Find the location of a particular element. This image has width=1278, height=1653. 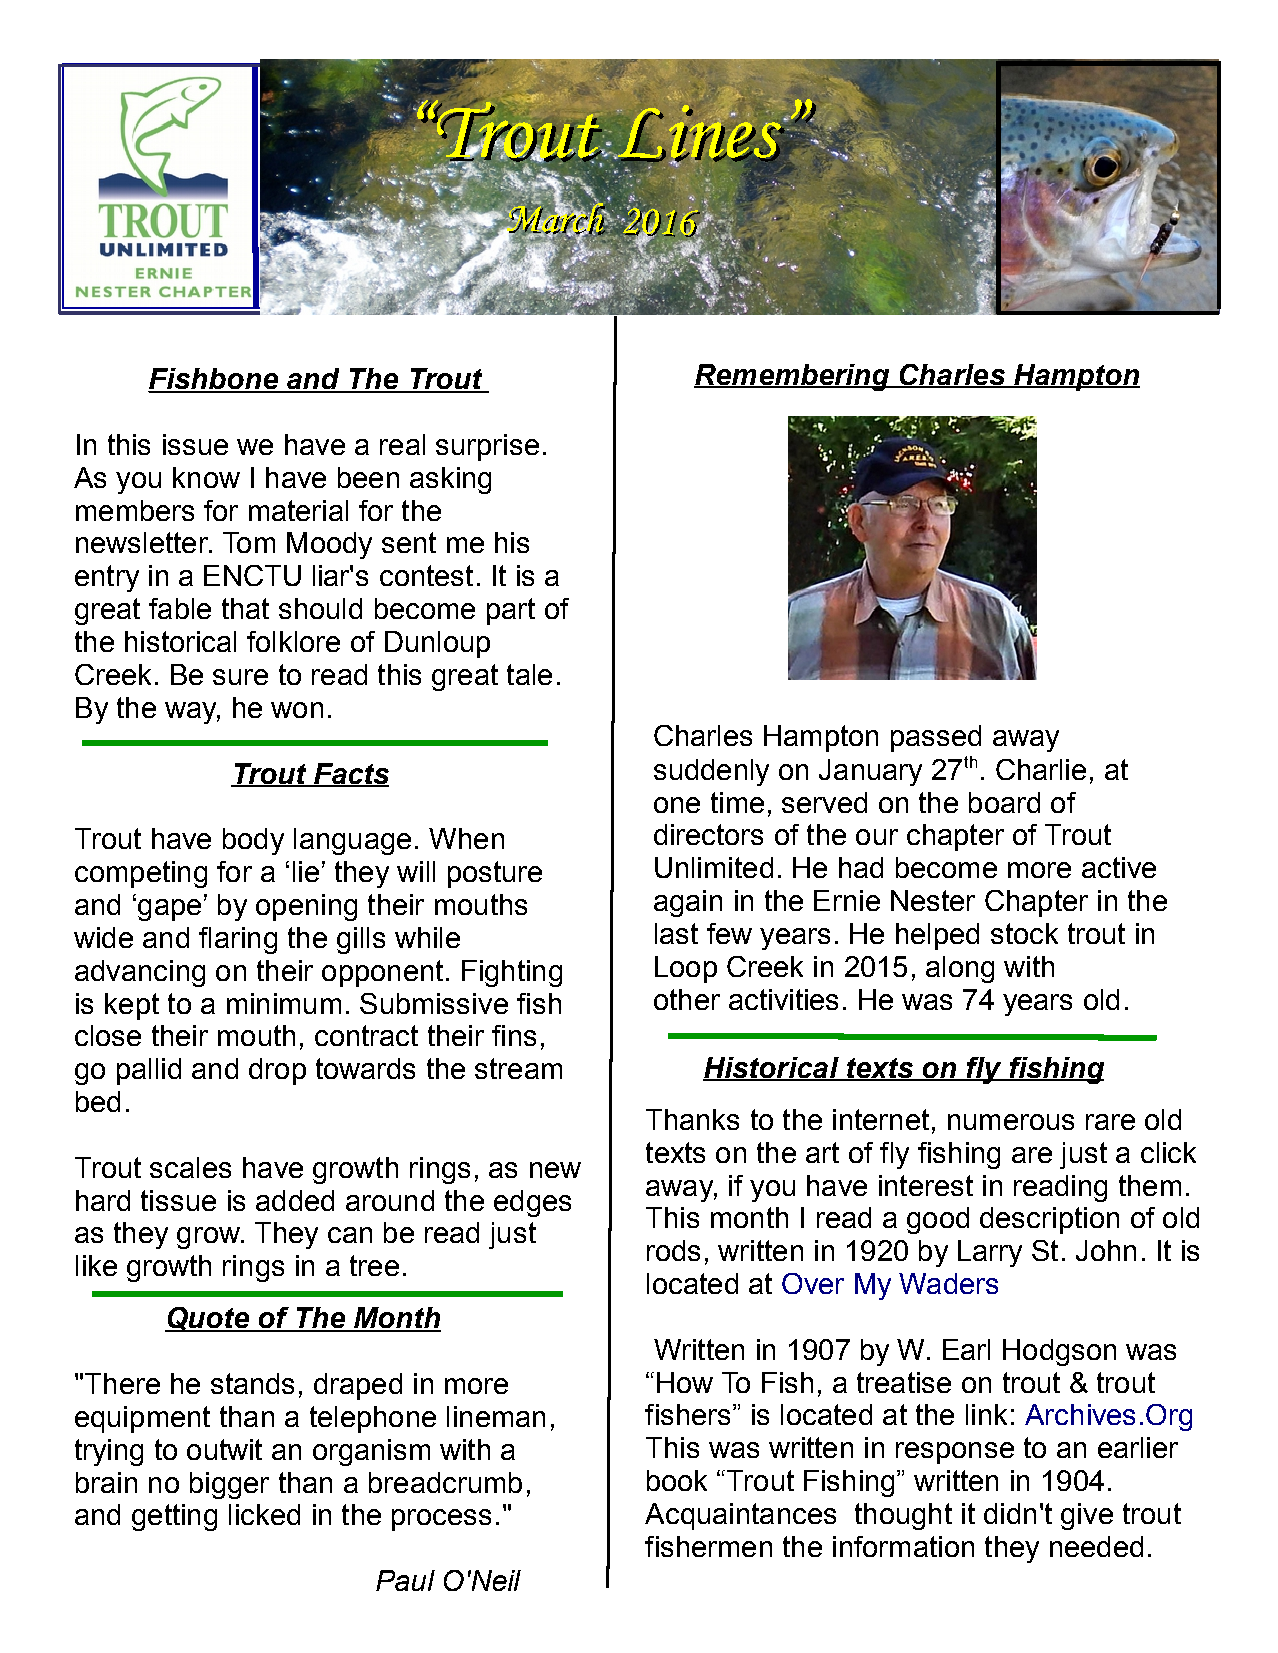

Charlie is located at coordinates (1041, 769).
